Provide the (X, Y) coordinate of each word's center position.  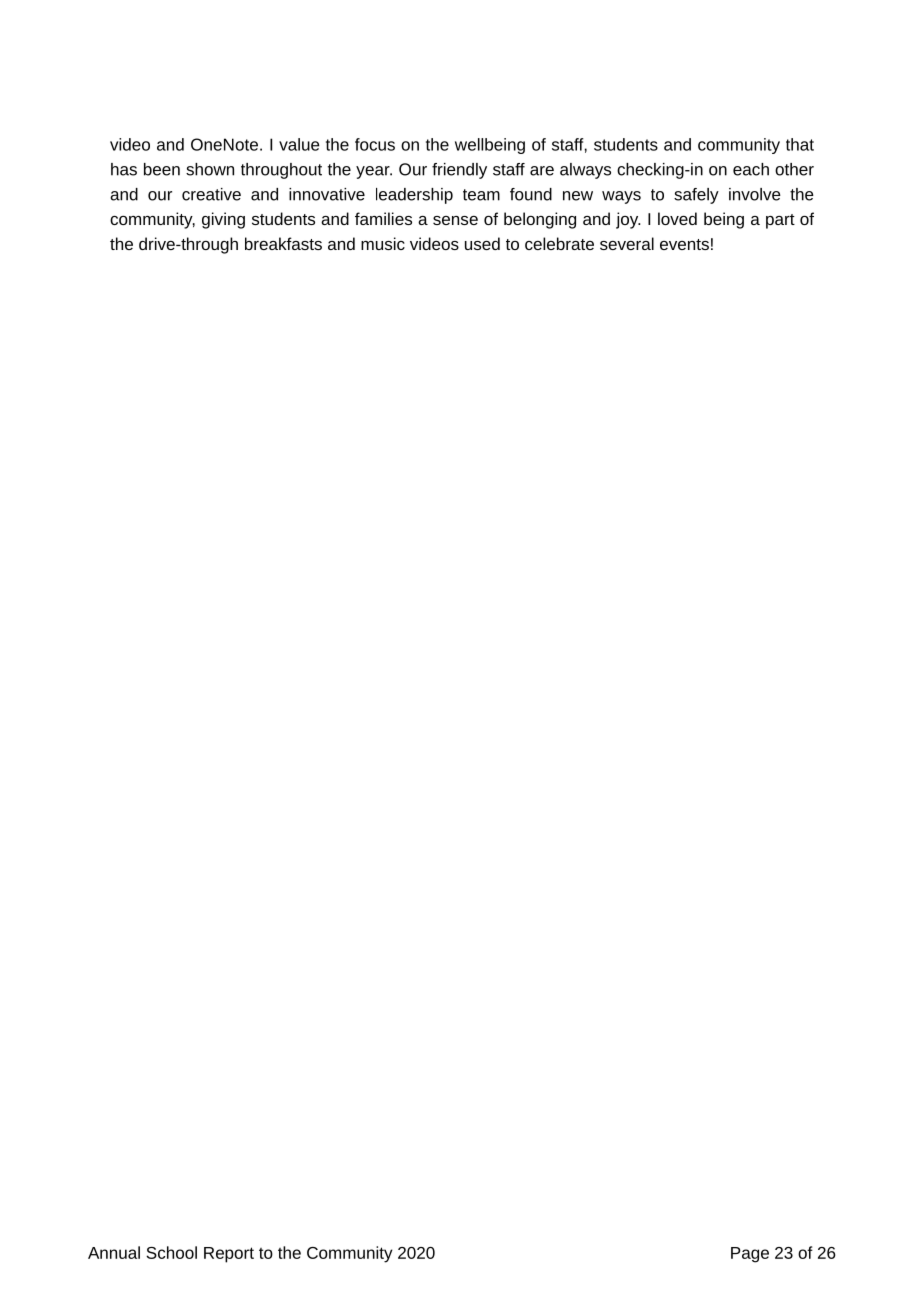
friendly (459, 171)
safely (696, 196)
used (482, 243)
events (684, 244)
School (171, 1252)
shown (210, 169)
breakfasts (283, 243)
